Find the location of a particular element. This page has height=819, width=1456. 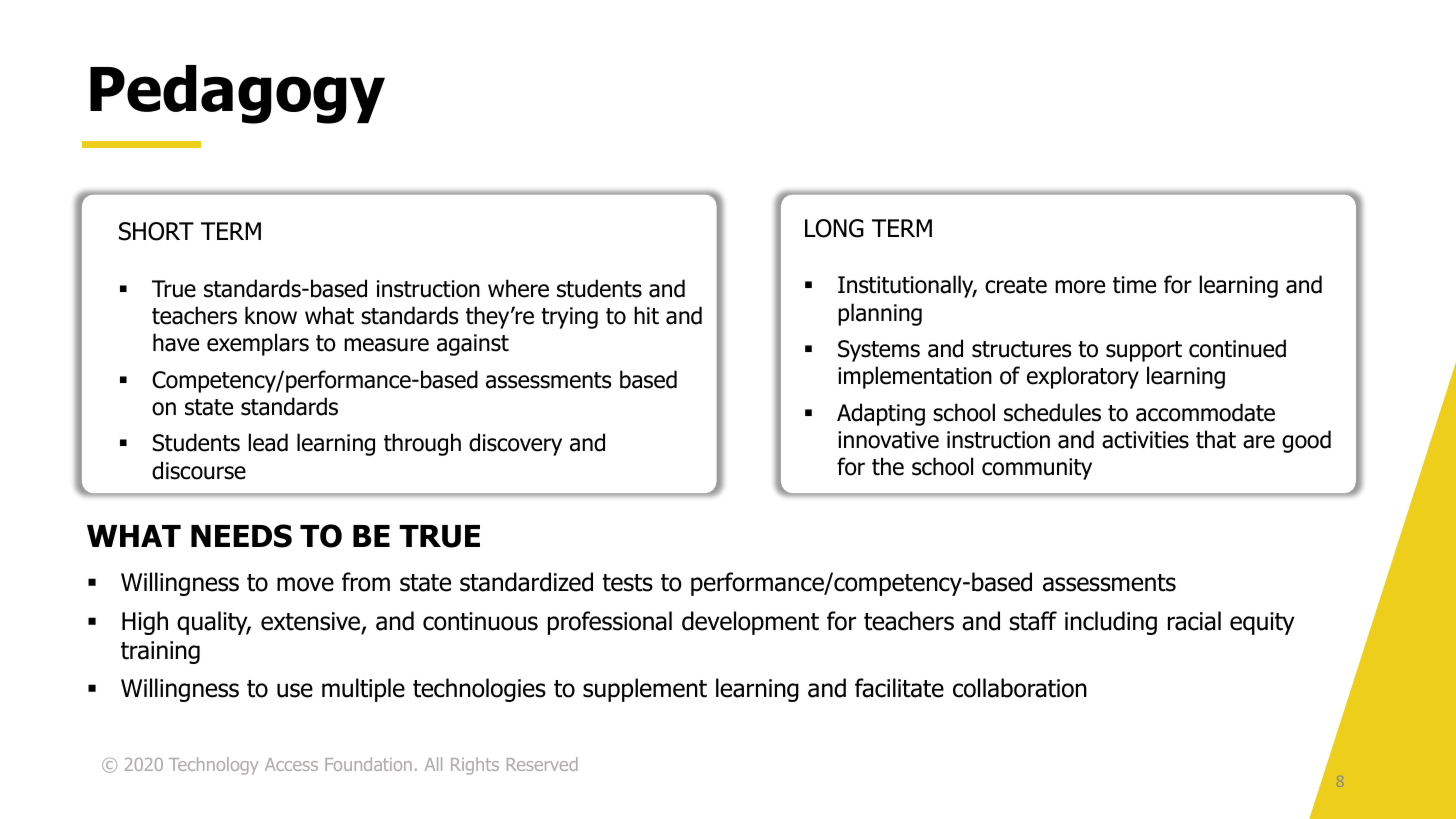

time is located at coordinates (1134, 285).
